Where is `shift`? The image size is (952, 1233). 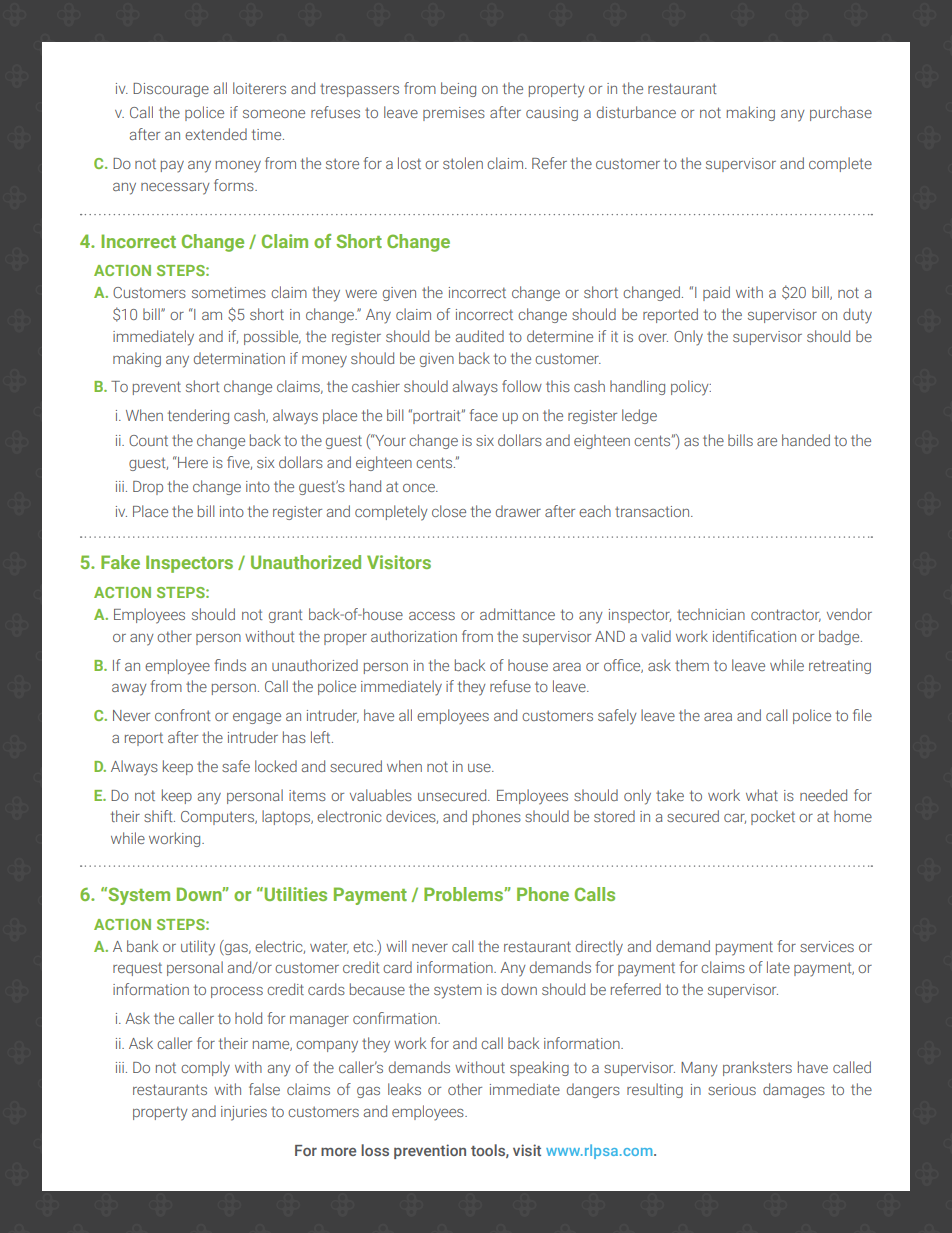
shift is located at coordinates (159, 816).
